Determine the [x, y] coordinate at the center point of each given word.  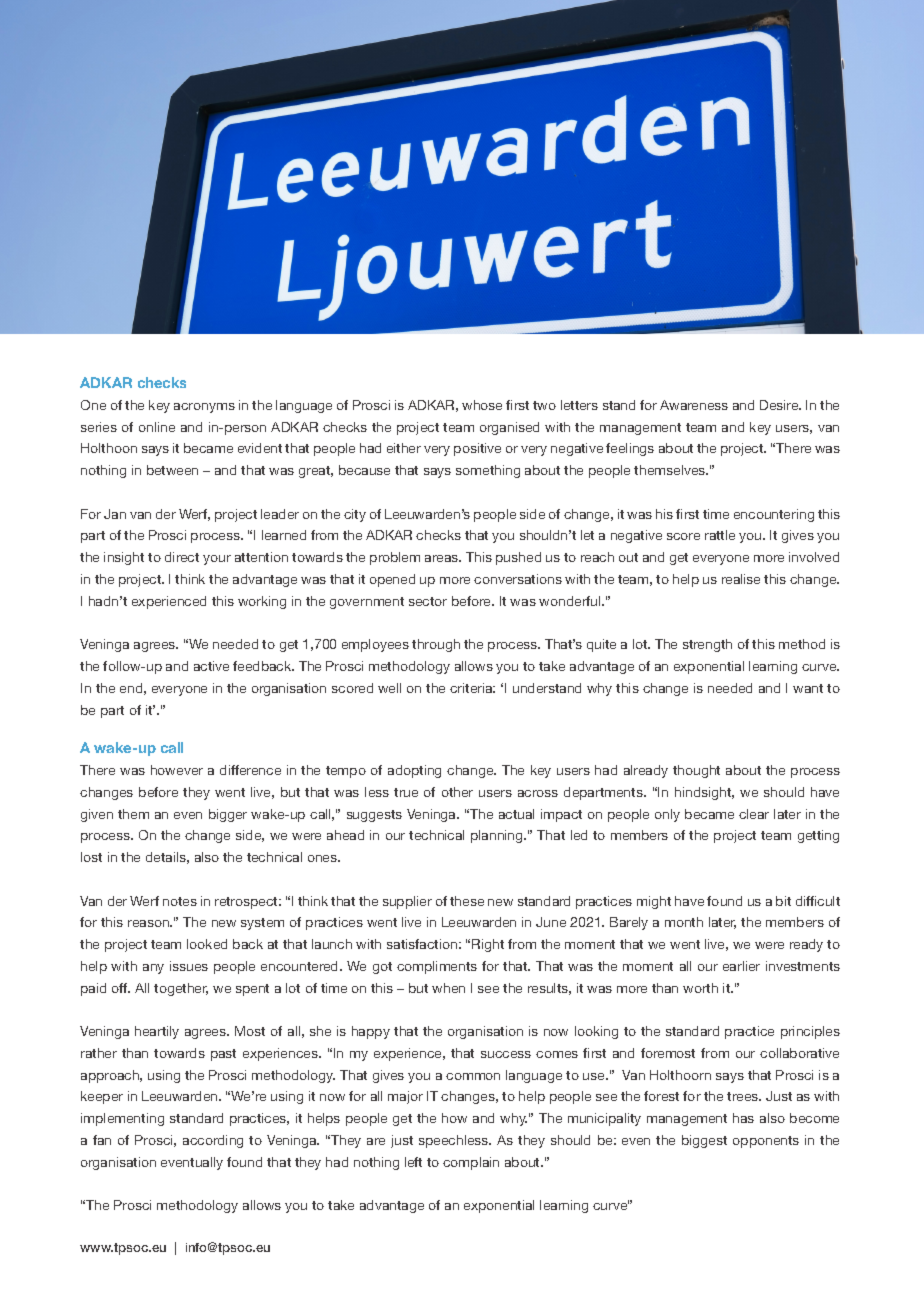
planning [498, 836]
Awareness [694, 405]
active [211, 666]
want [808, 688]
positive [477, 449]
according [213, 1141]
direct [182, 557]
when [448, 988]
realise [741, 579]
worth [700, 988]
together [181, 989]
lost [91, 857]
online [157, 427]
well [389, 688]
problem [395, 558]
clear [754, 814]
